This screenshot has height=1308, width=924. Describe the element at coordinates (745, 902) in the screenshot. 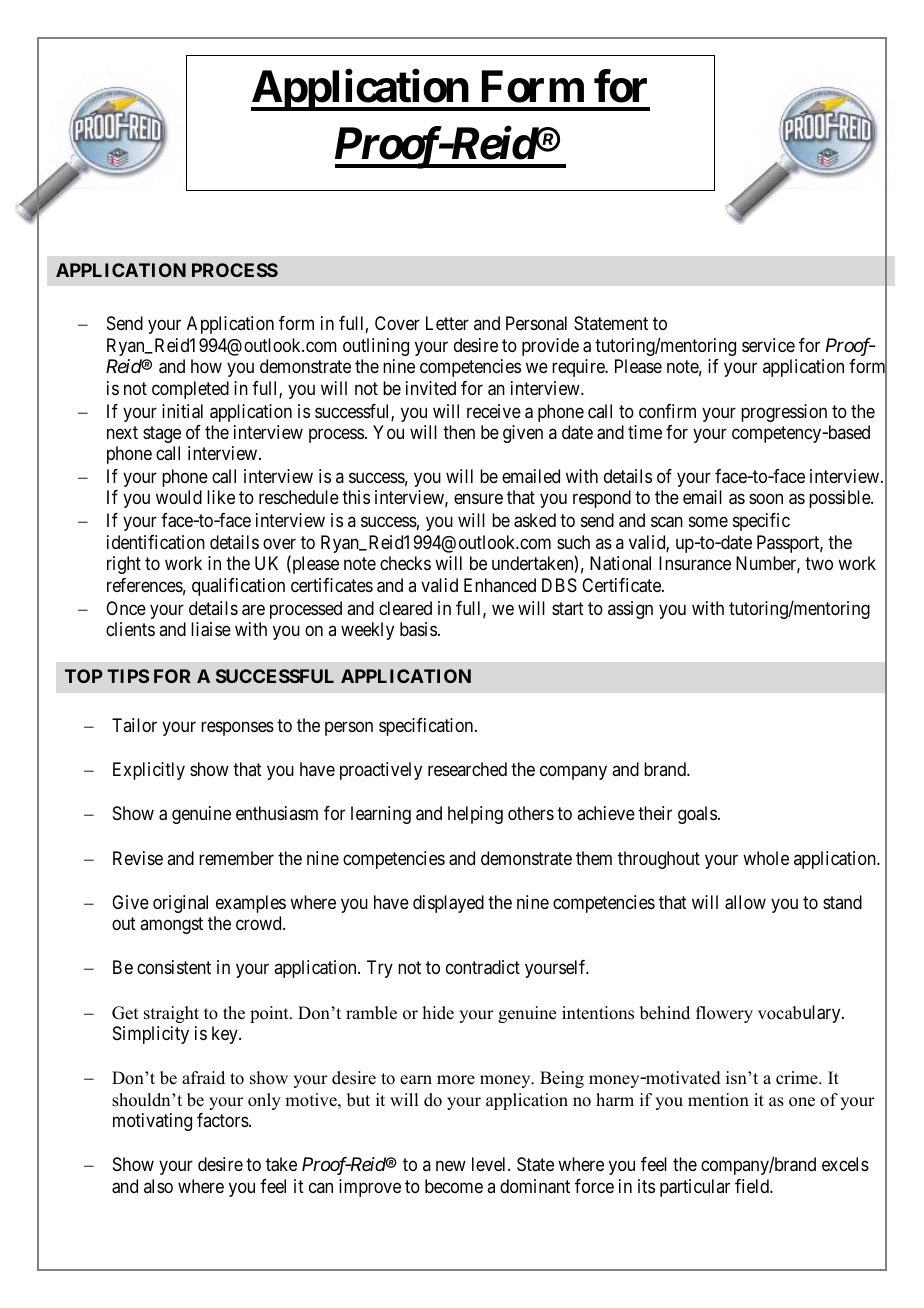

I see `allow` at that location.
